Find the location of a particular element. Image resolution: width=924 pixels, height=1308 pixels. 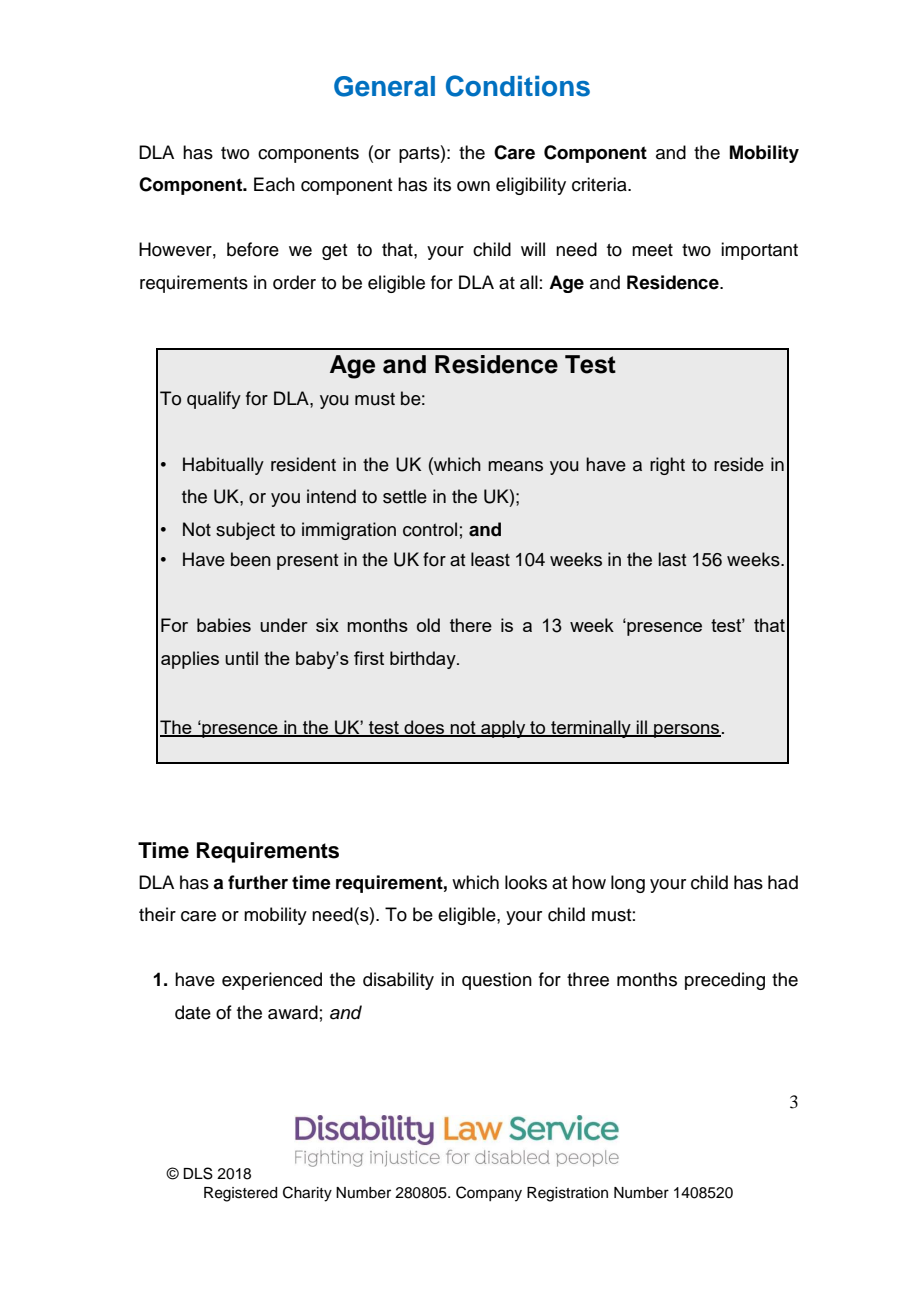

looks is located at coordinates (526, 882).
